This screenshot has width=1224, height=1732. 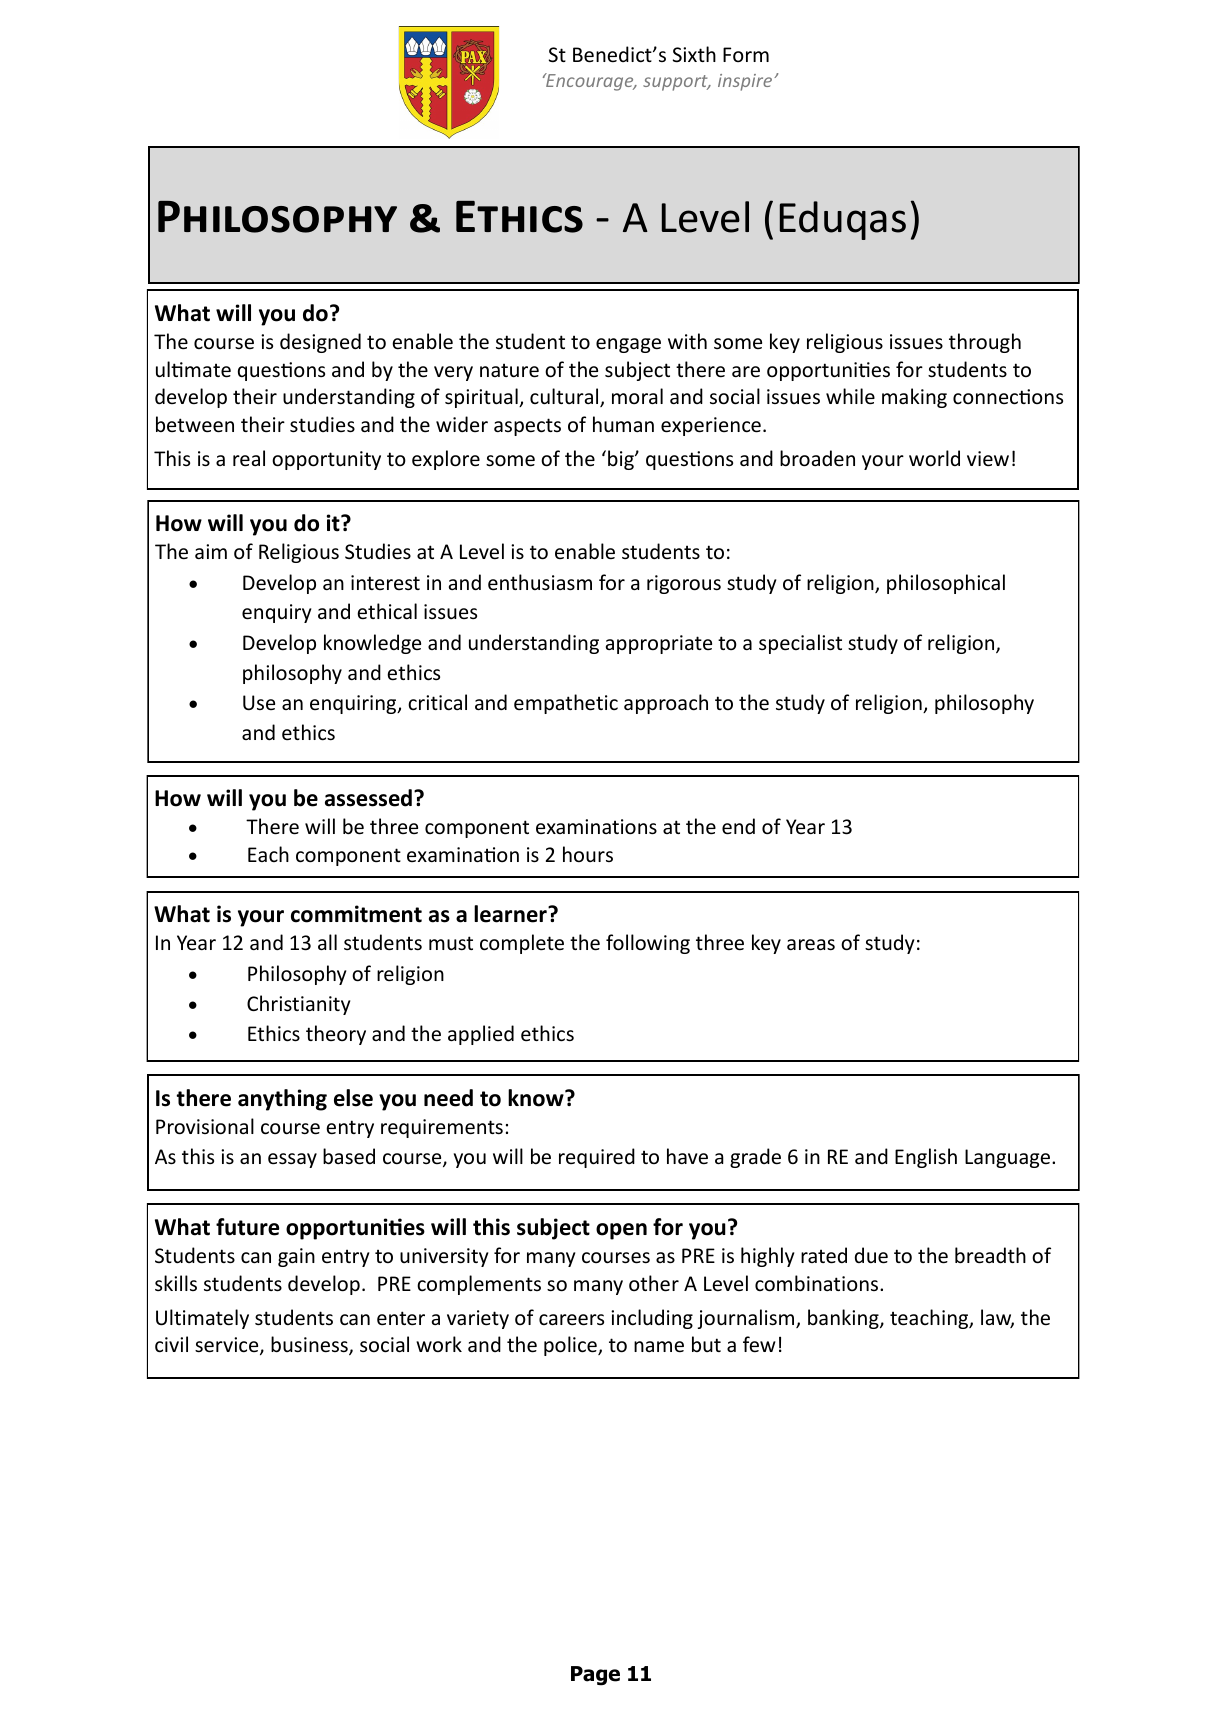 I want to click on hours, so click(x=588, y=854).
